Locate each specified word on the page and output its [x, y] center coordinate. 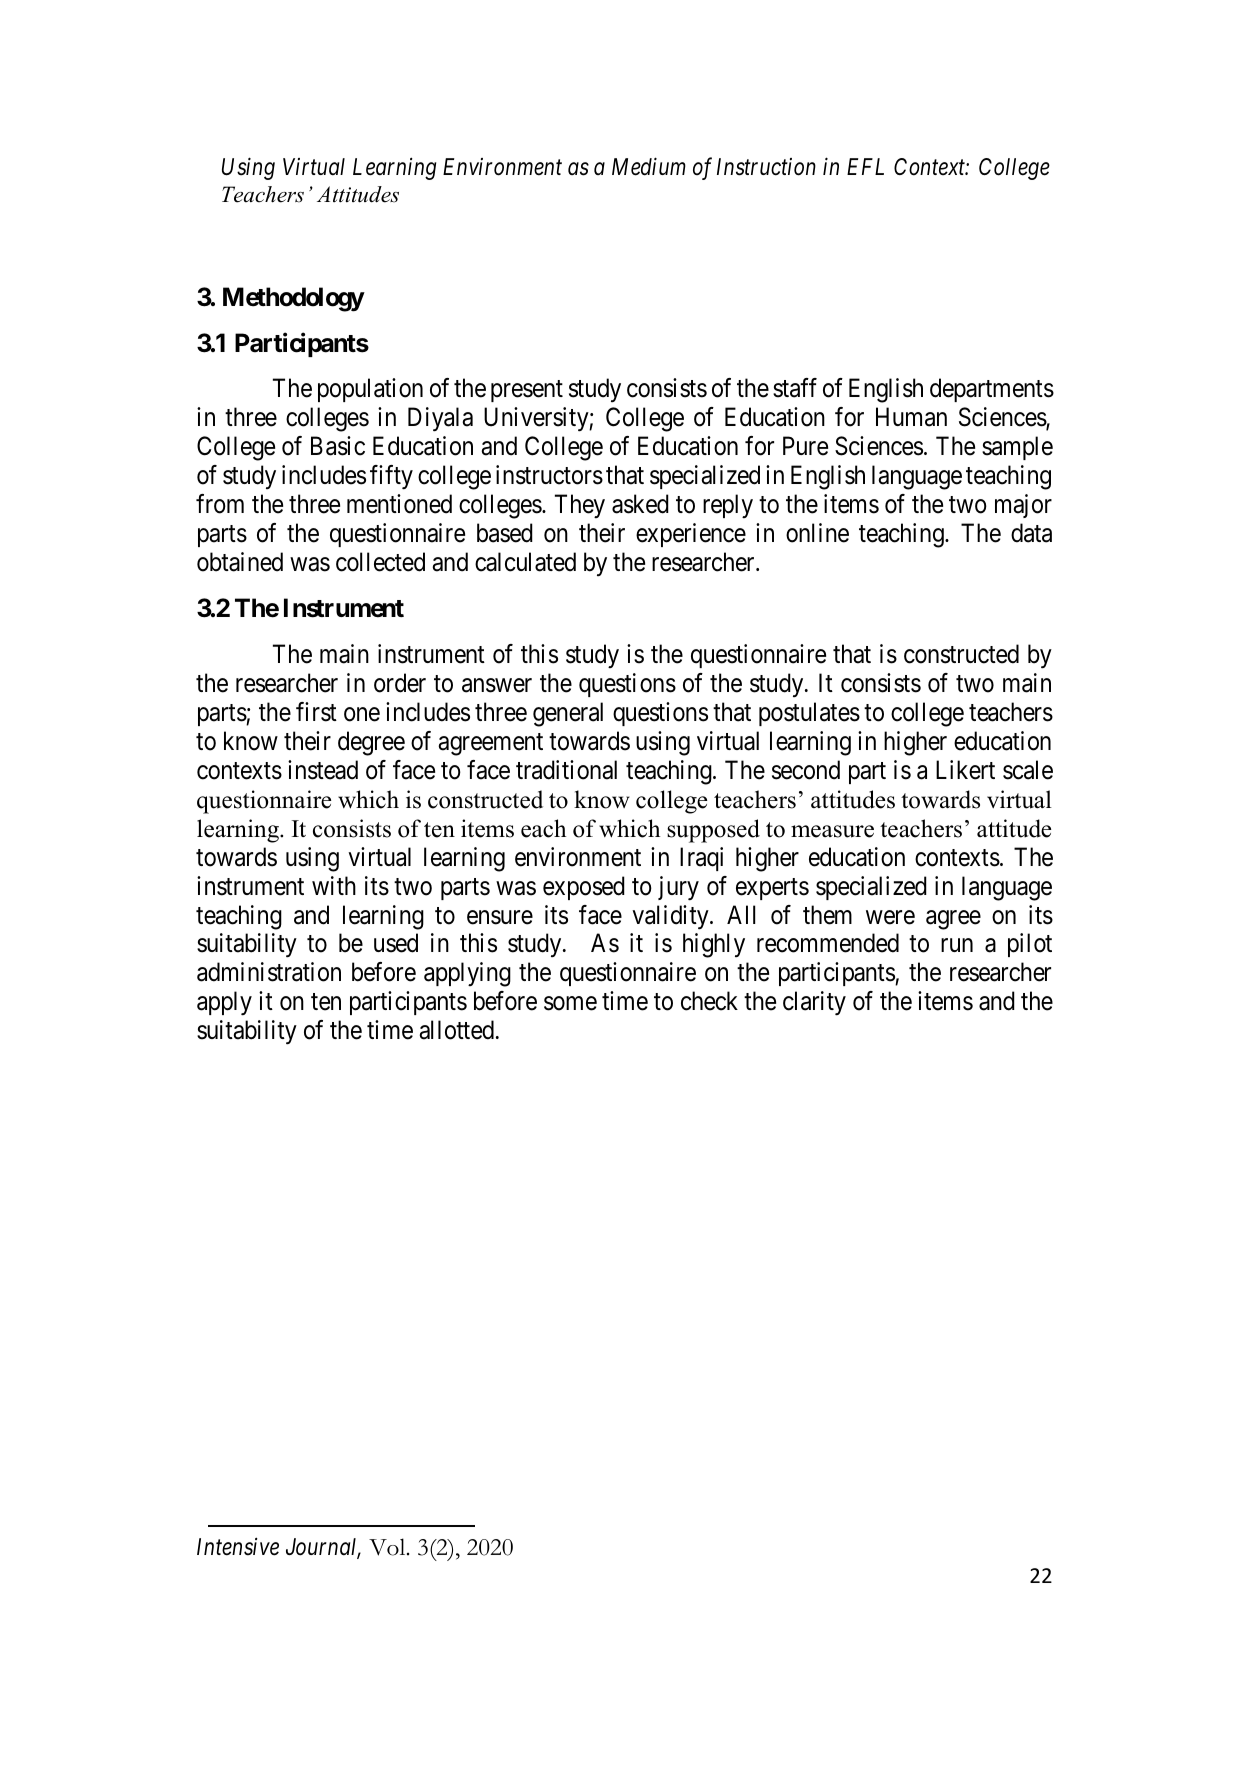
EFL [865, 166]
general [568, 714]
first [316, 712]
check [709, 1001]
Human [911, 417]
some [570, 1004]
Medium [649, 166]
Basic [338, 446]
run [957, 945]
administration [269, 972]
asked [640, 504]
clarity [814, 1003]
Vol [388, 1547]
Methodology [293, 299]
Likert [965, 770]
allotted [456, 1030]
